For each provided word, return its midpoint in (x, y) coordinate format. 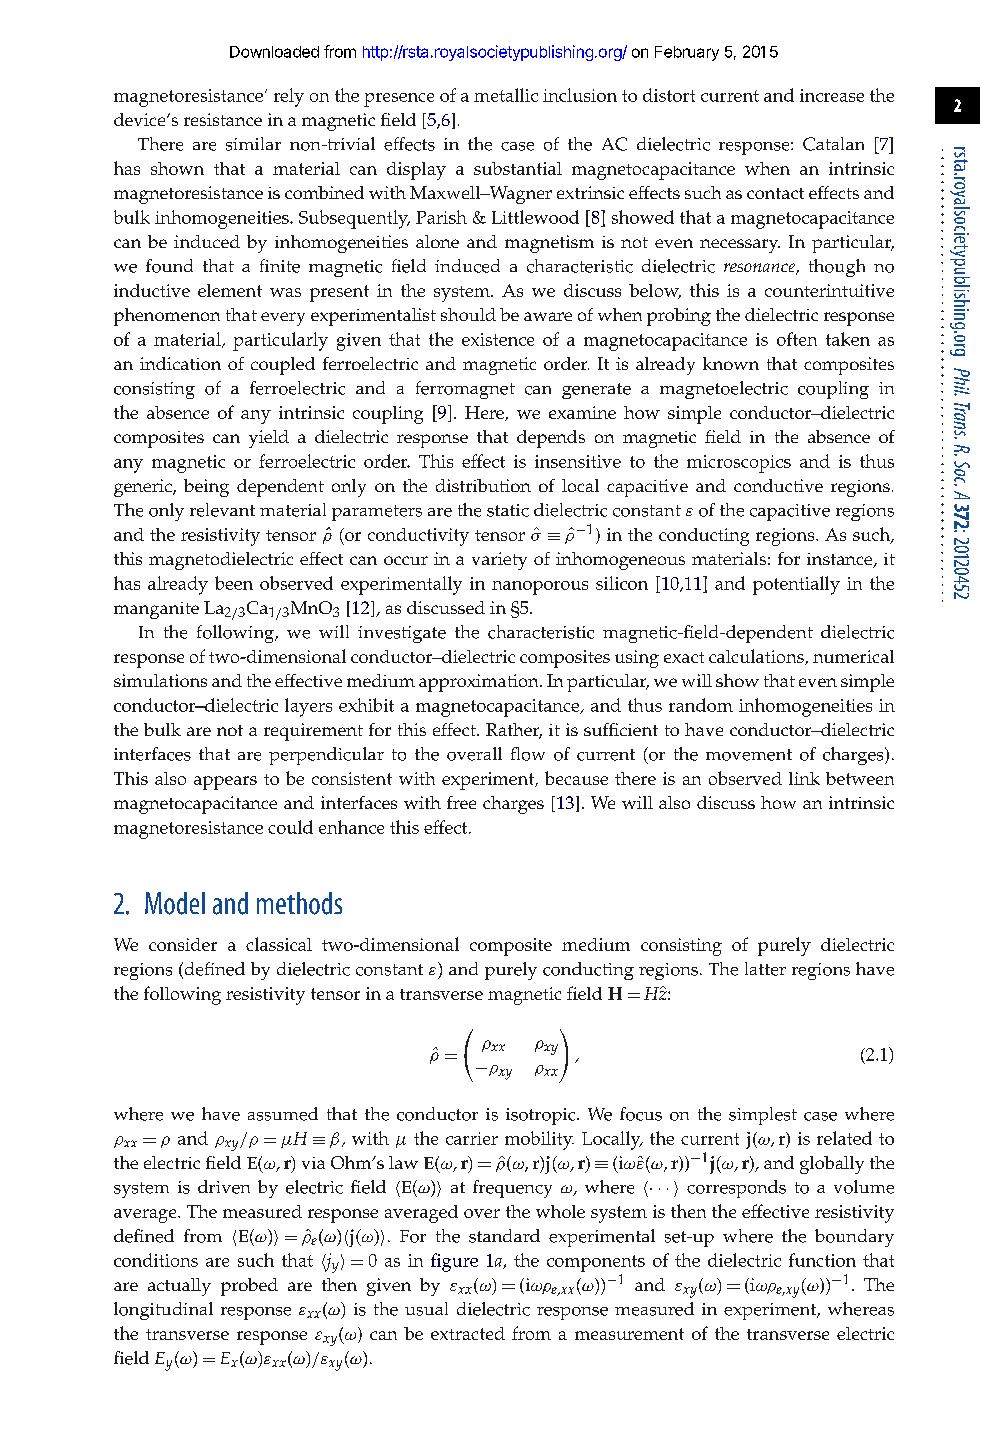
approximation (480, 683)
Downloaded (274, 52)
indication (180, 363)
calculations (757, 657)
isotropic (542, 1116)
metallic (506, 95)
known (731, 363)
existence (498, 339)
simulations (160, 680)
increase (832, 95)
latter (765, 969)
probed (249, 1287)
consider (183, 944)
